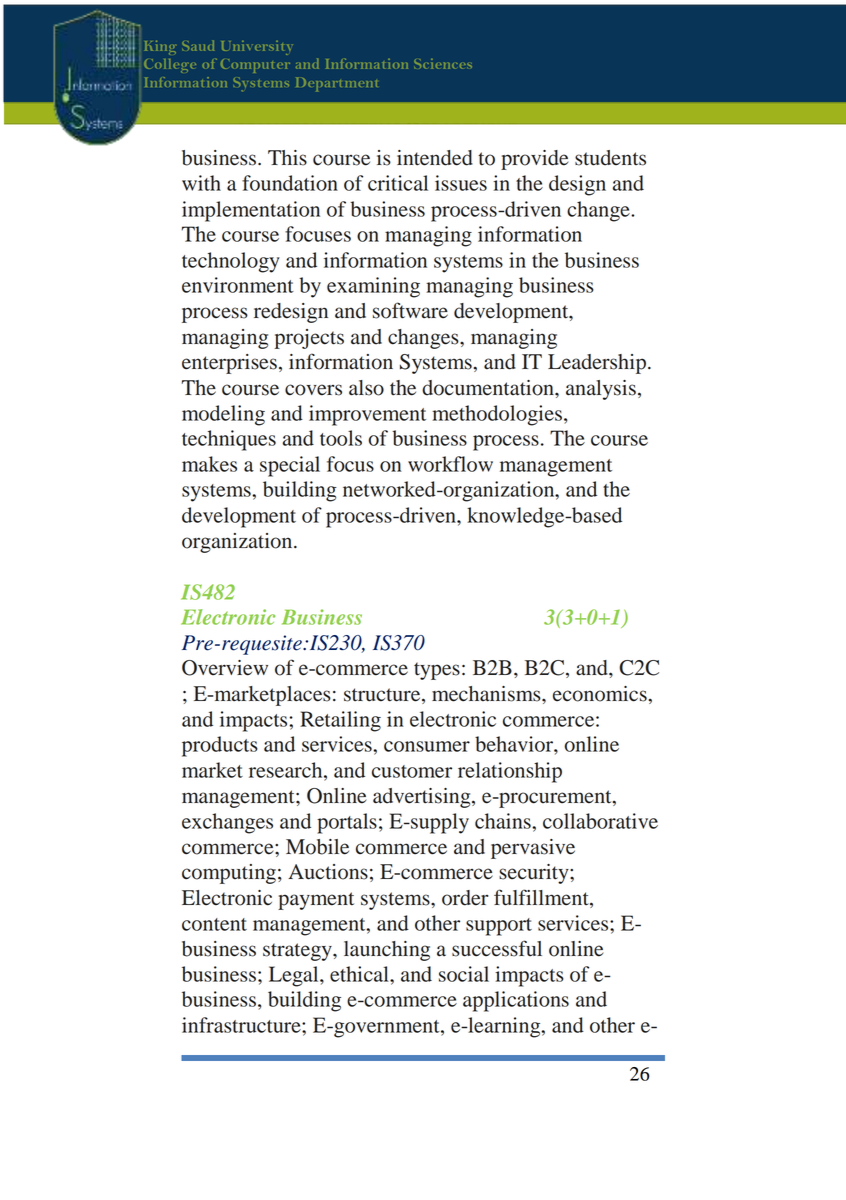 The image size is (846, 1200). I want to click on provide, so click(534, 160).
